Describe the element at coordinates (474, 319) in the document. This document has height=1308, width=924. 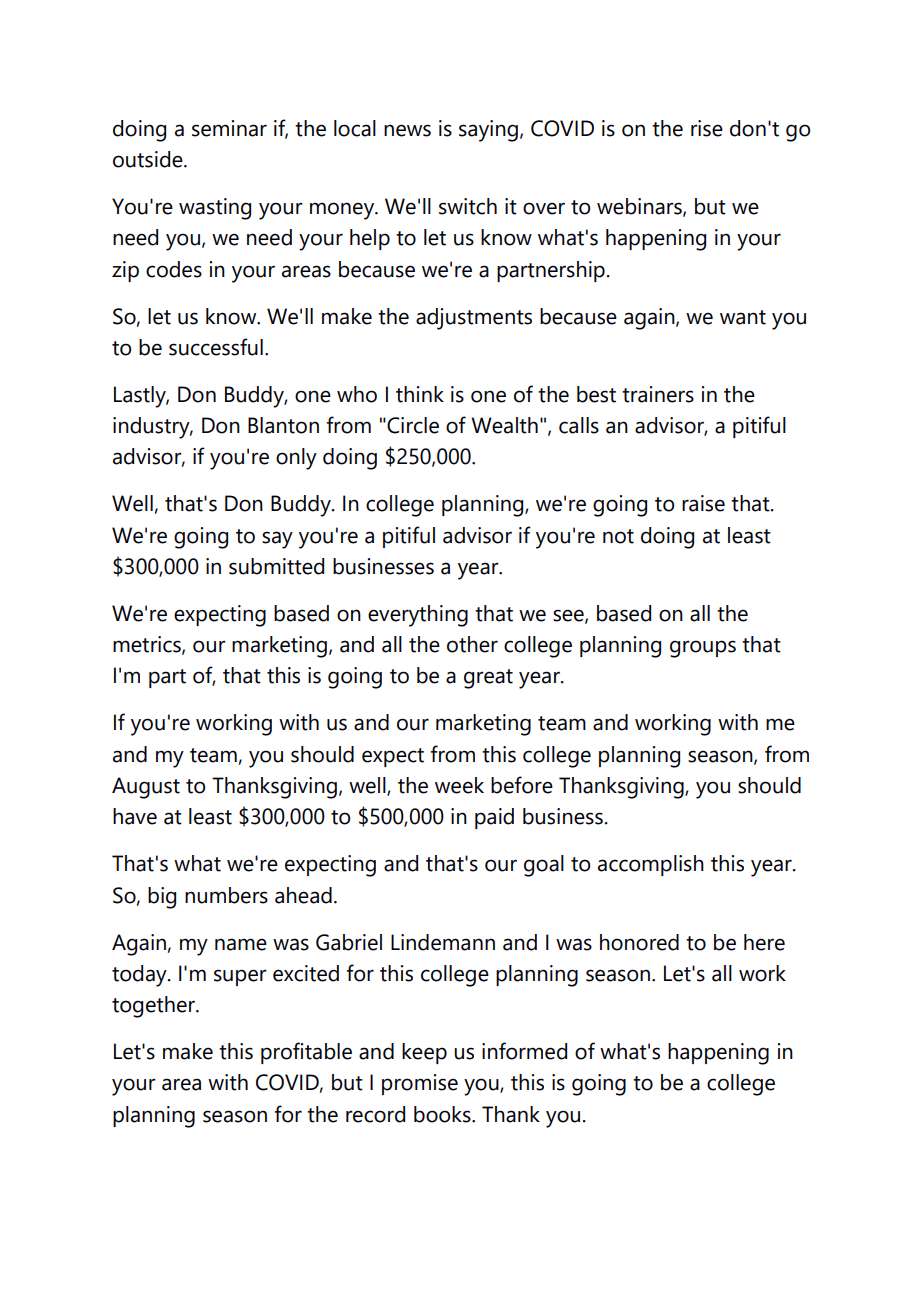
I see `adjustments` at that location.
